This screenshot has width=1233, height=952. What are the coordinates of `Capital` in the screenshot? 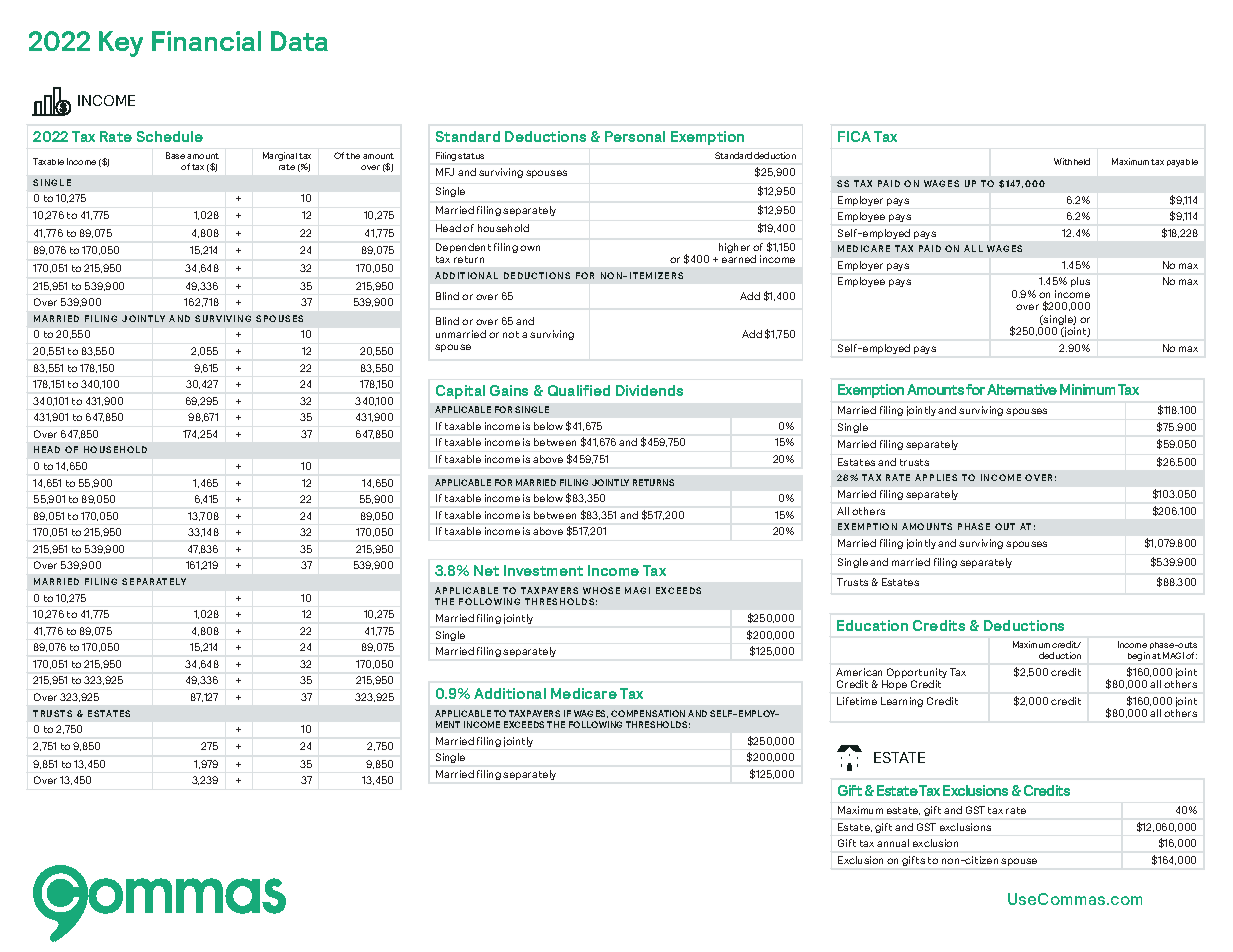 It's located at (460, 392).
